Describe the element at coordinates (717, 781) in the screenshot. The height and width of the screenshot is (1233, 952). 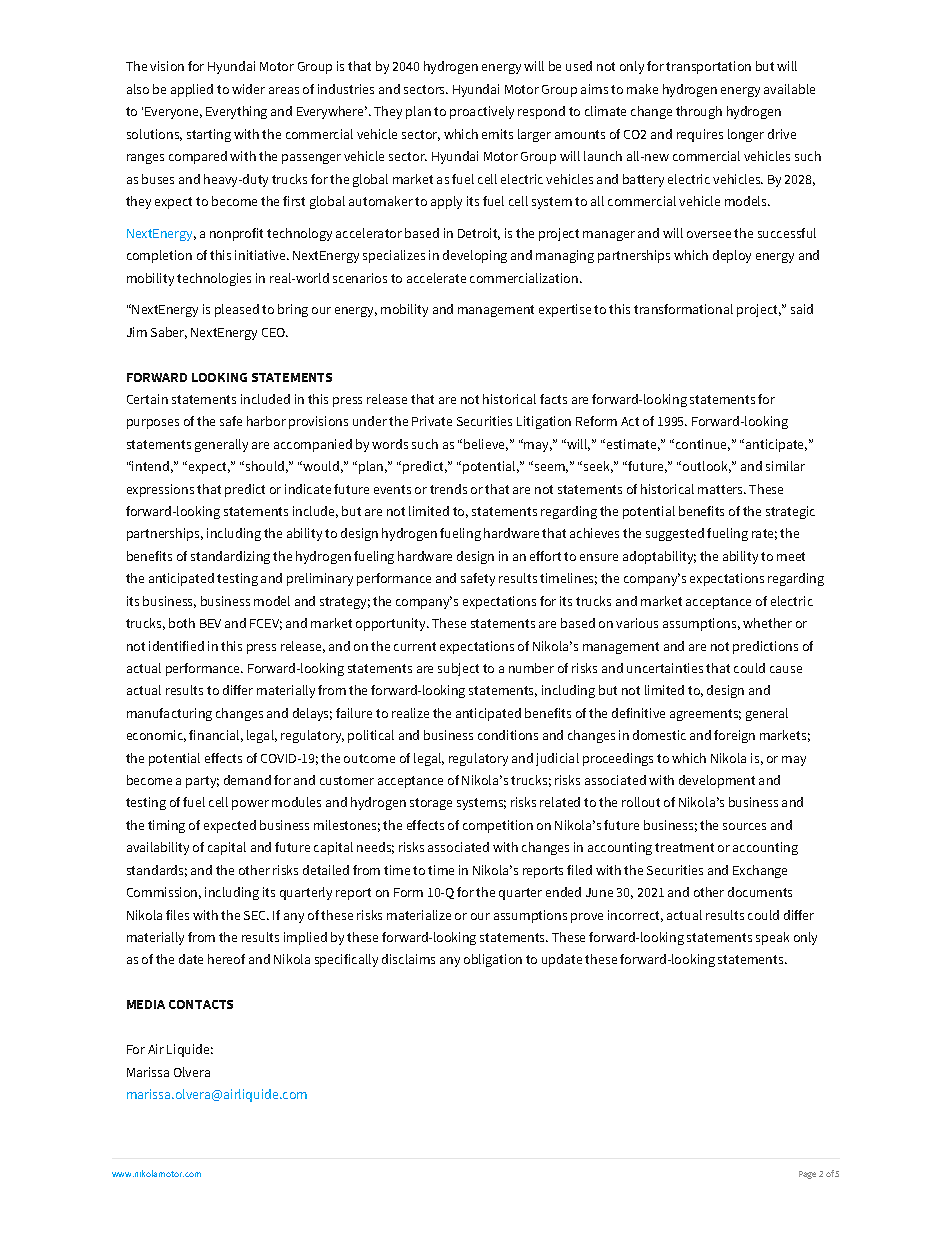
I see `development` at that location.
